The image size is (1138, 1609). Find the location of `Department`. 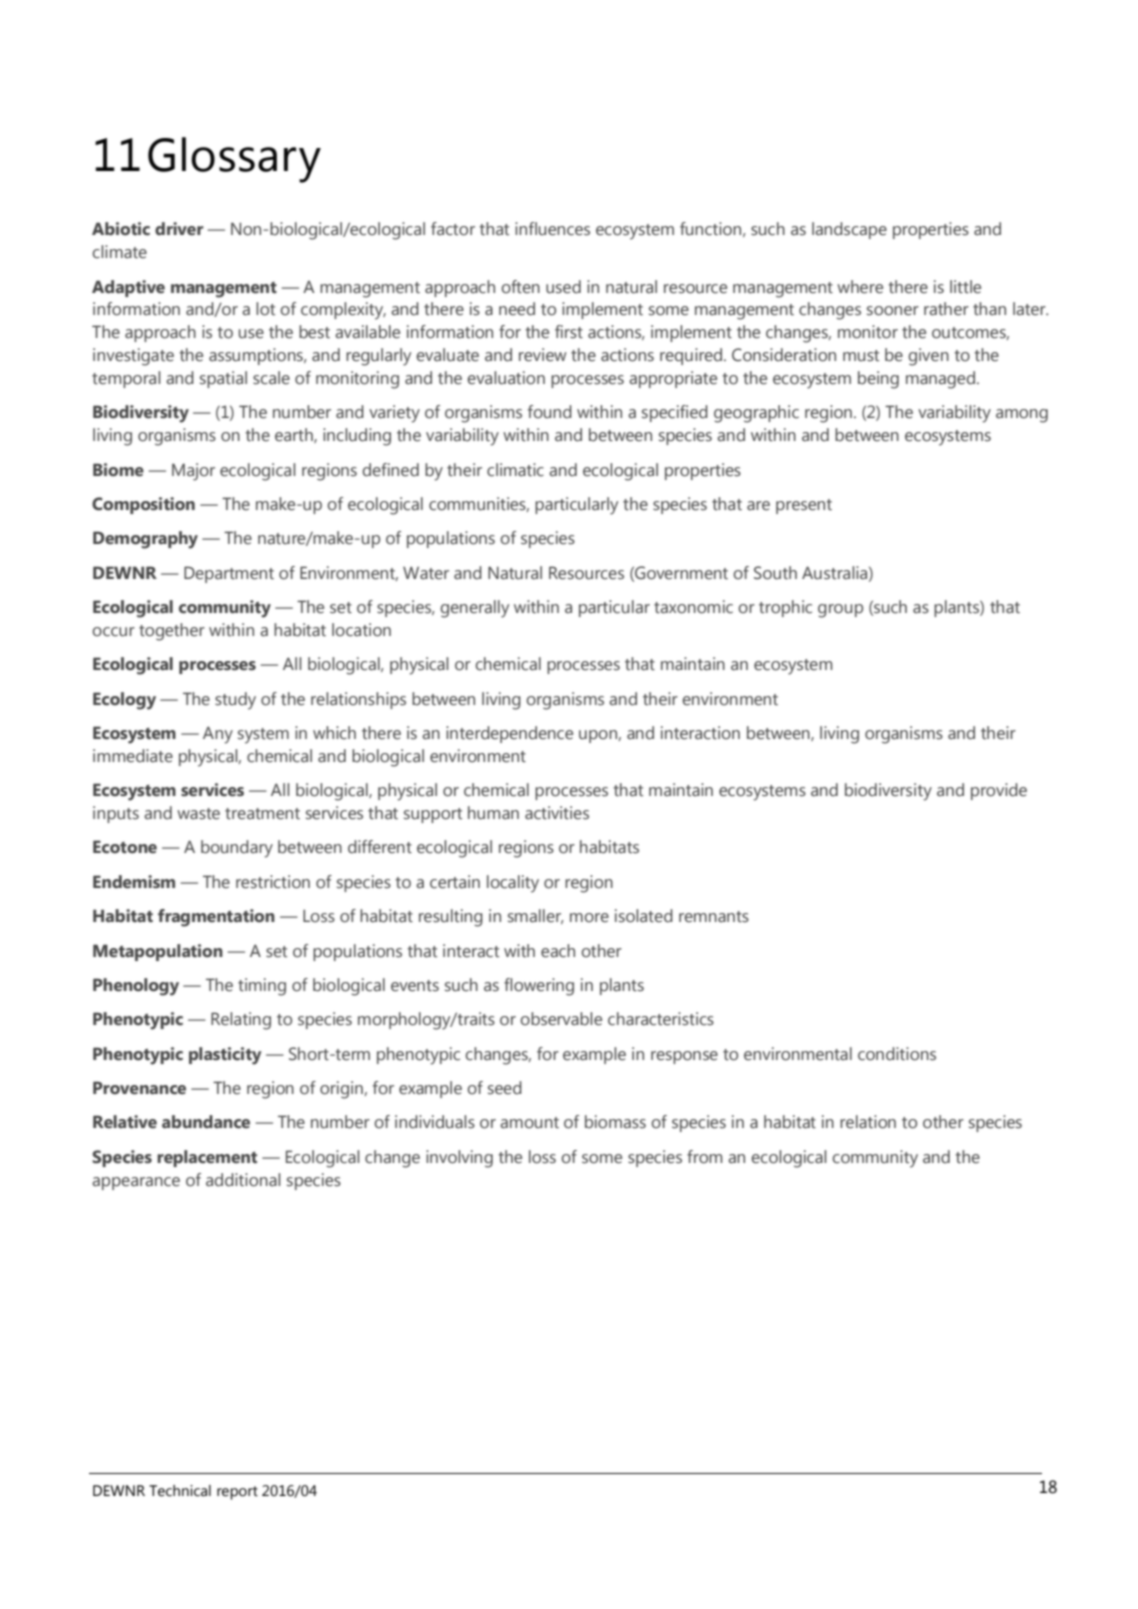

Department is located at coordinates (229, 574).
